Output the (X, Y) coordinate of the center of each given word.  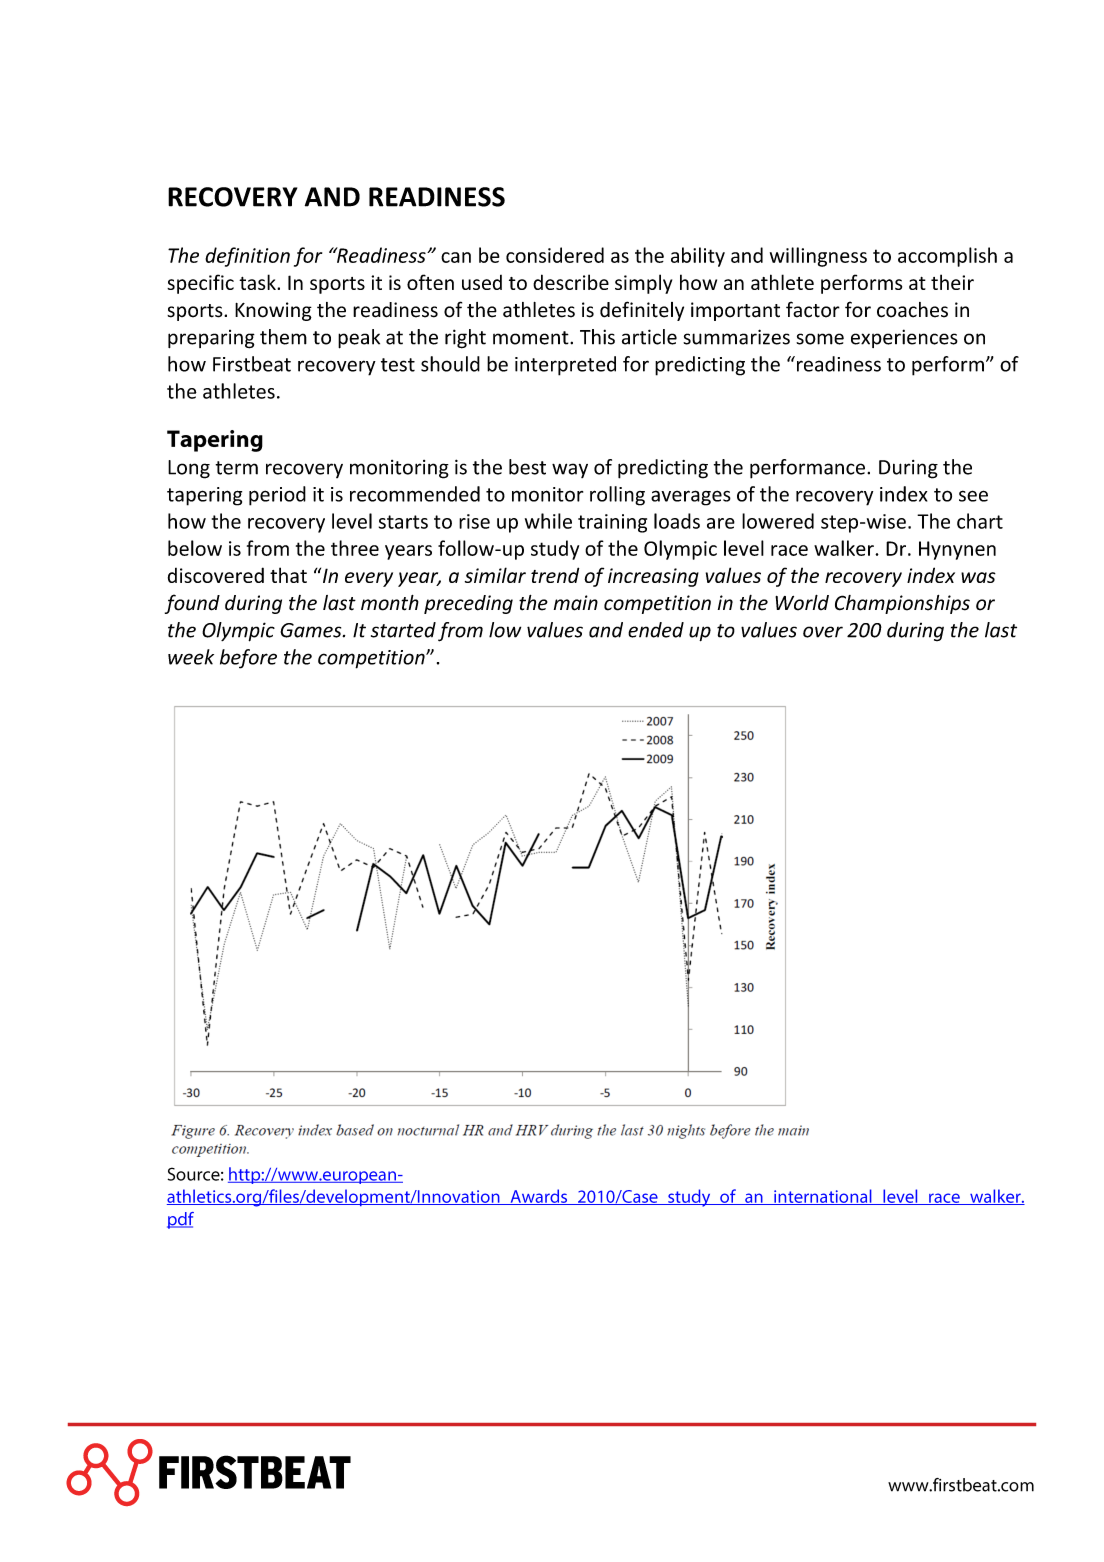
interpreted (565, 366)
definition (247, 257)
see (973, 496)
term (236, 468)
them (283, 337)
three (355, 548)
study (555, 550)
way (570, 470)
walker (845, 548)
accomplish (947, 257)
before (248, 659)
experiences (904, 338)
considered (555, 255)
